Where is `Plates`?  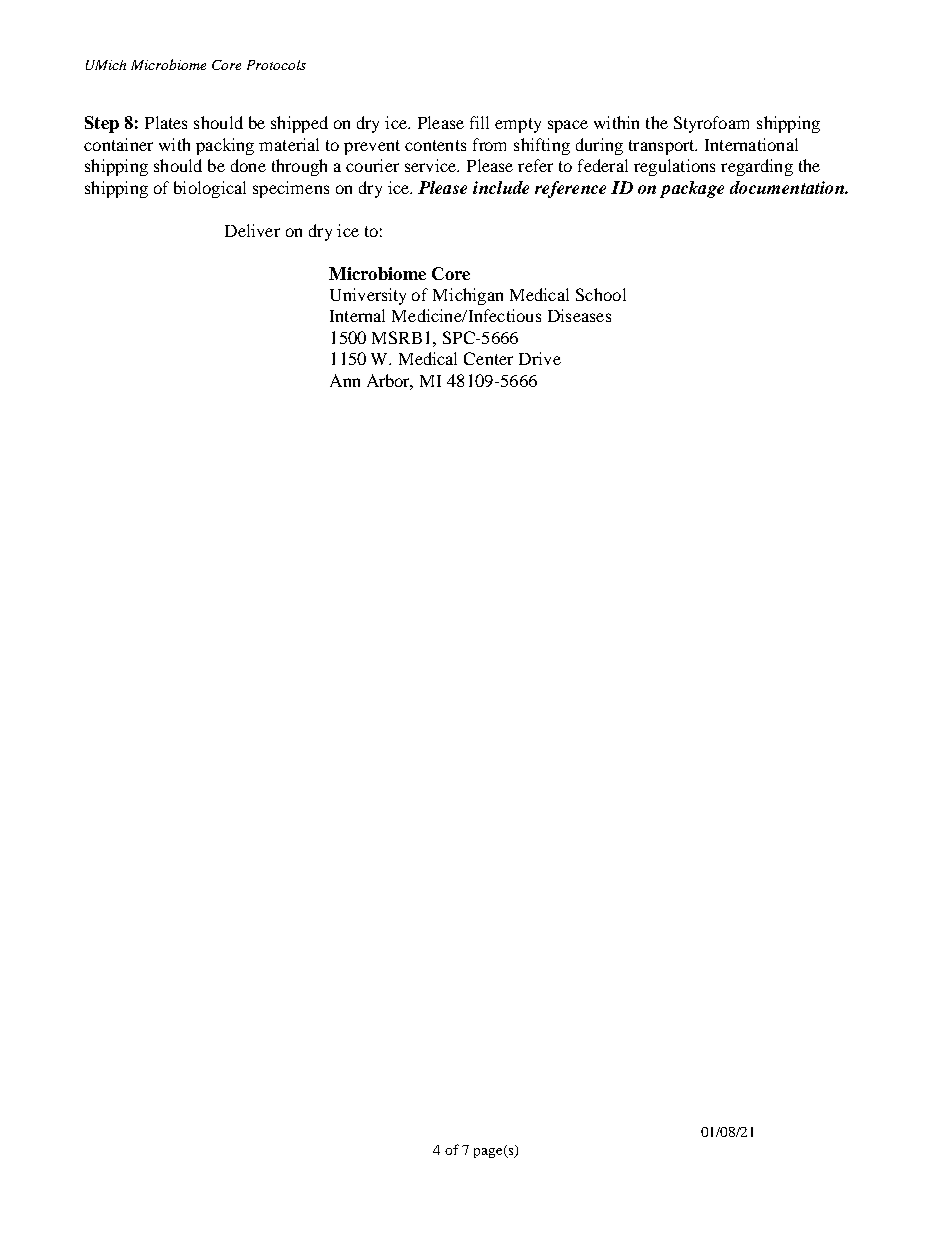
Plates is located at coordinates (166, 122).
